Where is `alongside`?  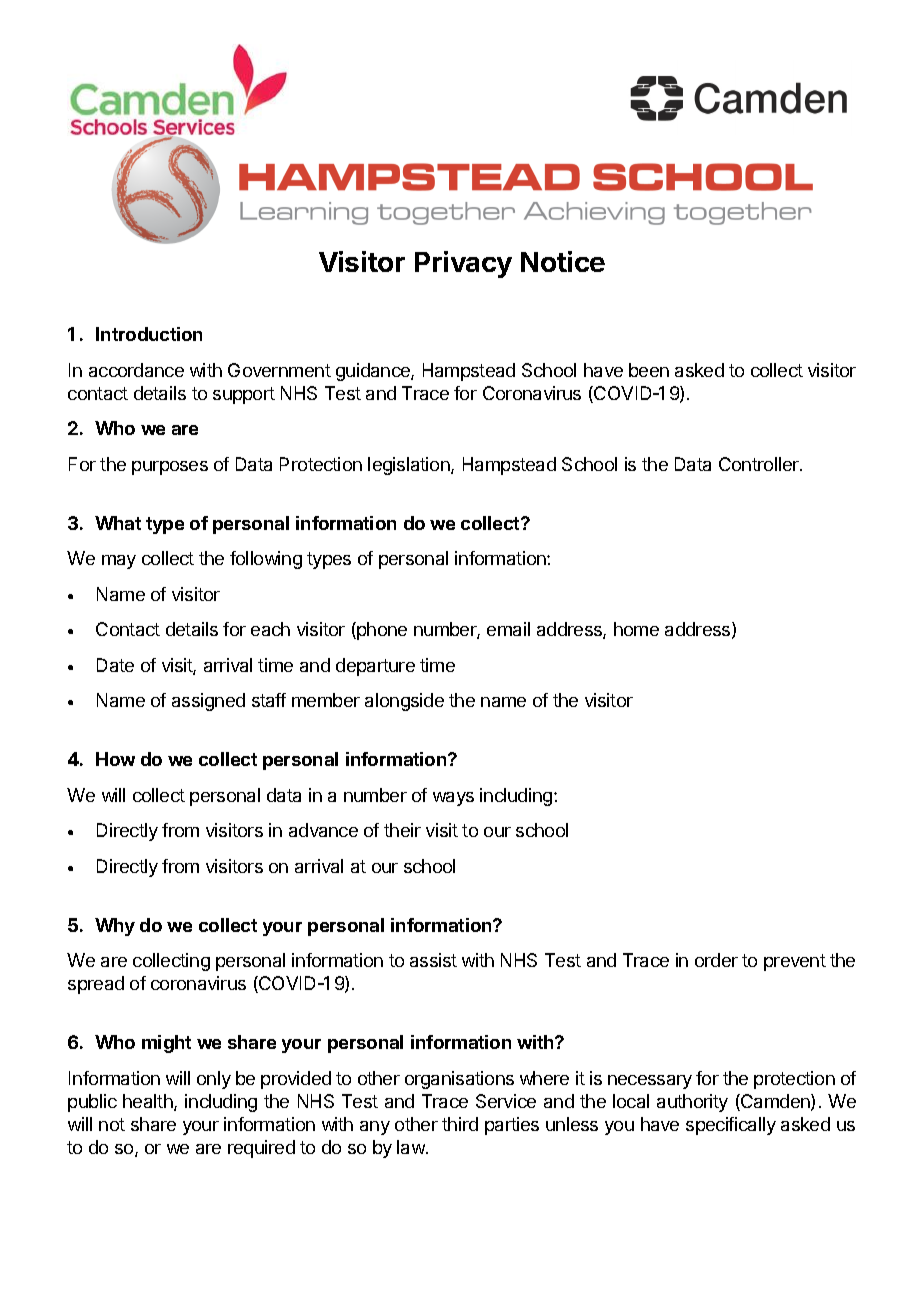 alongside is located at coordinates (404, 702).
